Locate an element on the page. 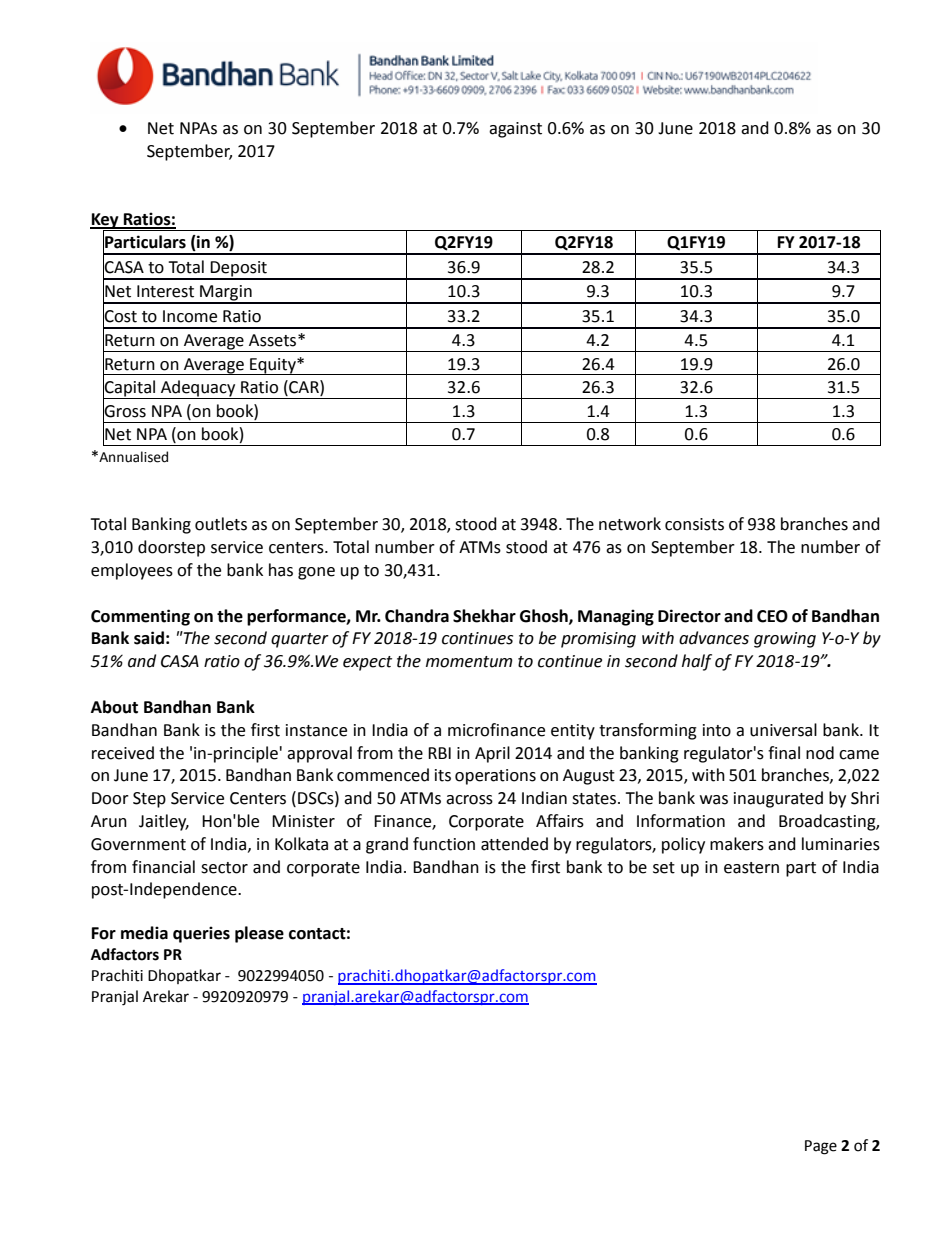  queries is located at coordinates (201, 934).
